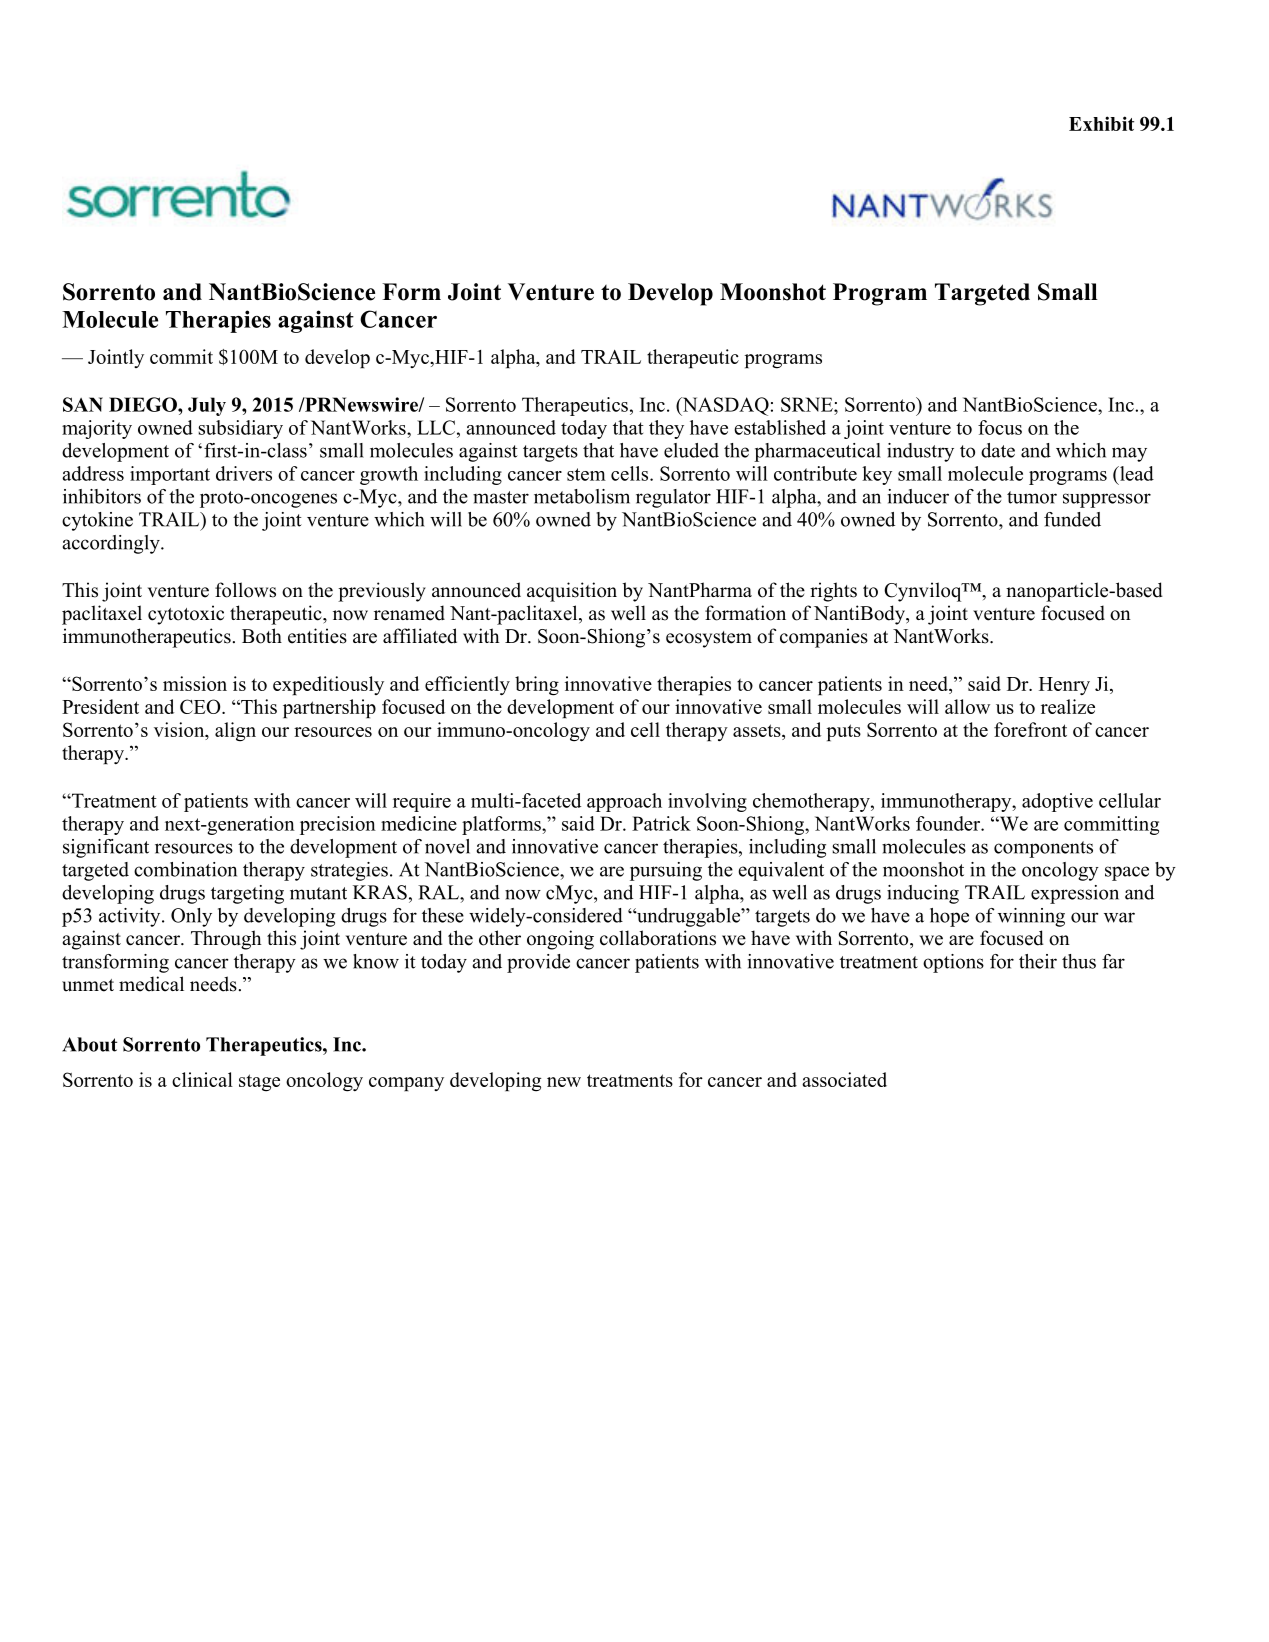 Image resolution: width=1269 pixels, height=1642 pixels. What do you see at coordinates (144, 404) in the image?
I see `DIEGO` at bounding box center [144, 404].
